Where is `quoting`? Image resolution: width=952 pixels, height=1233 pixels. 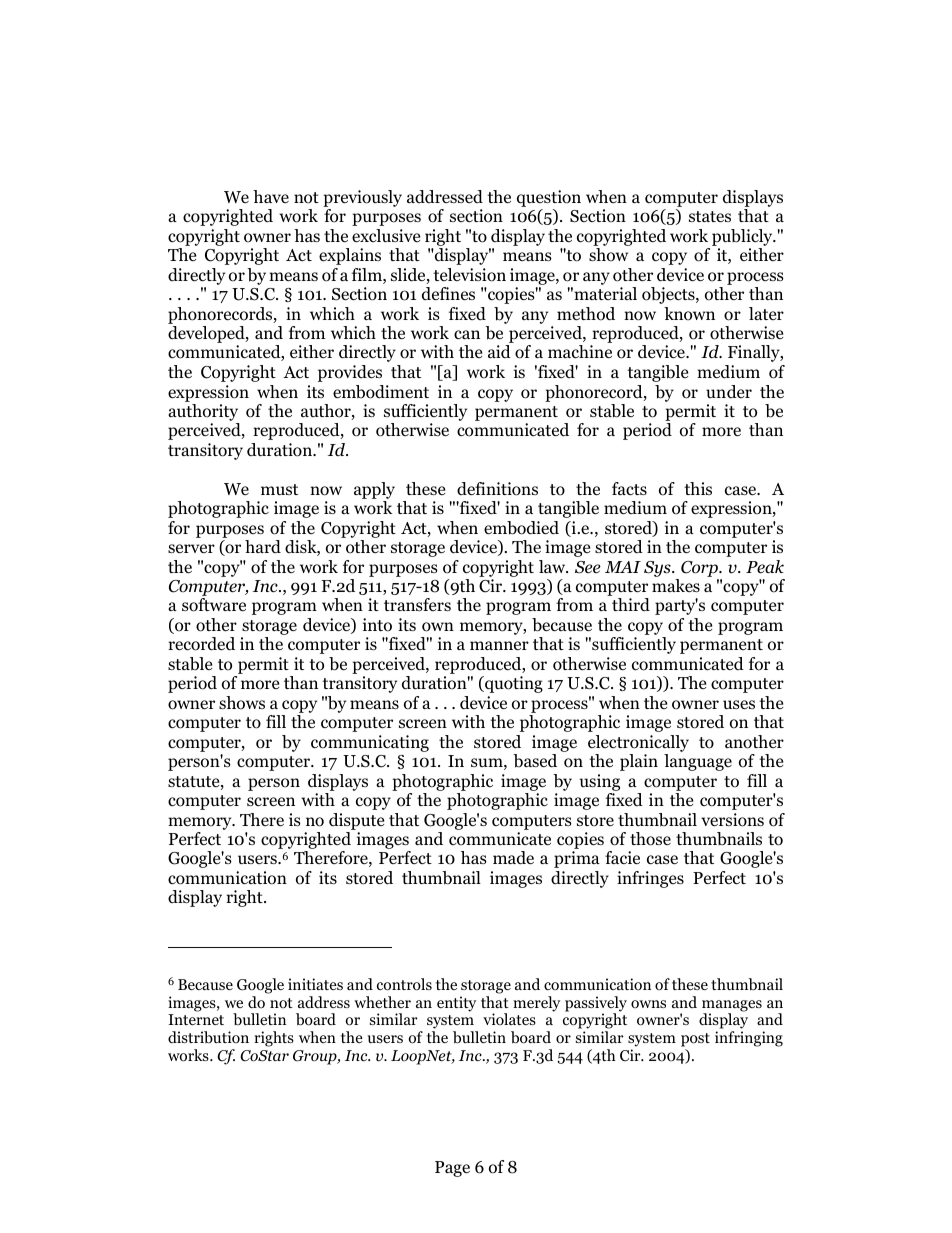 quoting is located at coordinates (513, 684).
